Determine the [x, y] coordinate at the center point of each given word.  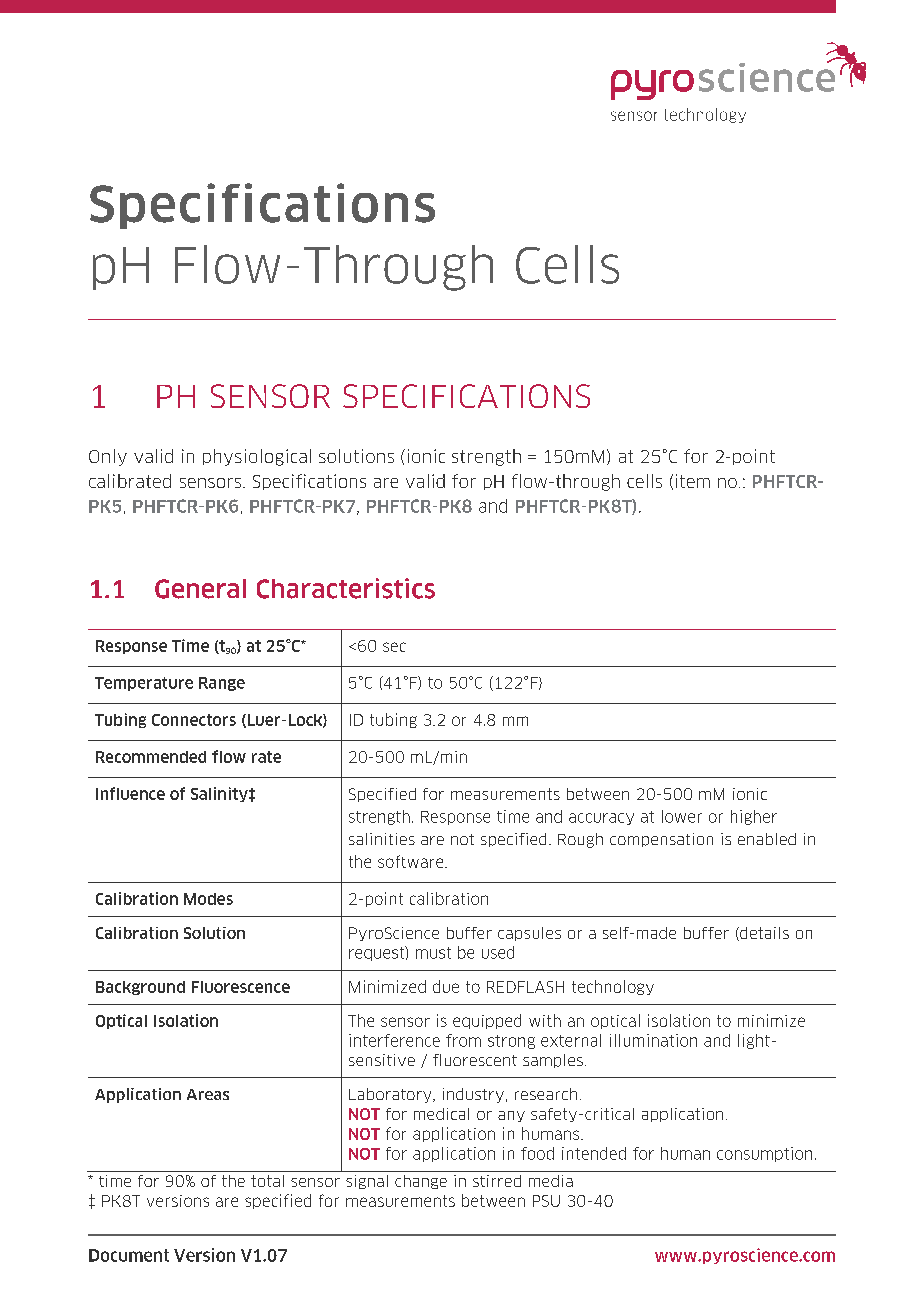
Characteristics [346, 588]
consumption [764, 1154]
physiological [257, 457]
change [421, 1182]
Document [129, 1255]
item [693, 481]
